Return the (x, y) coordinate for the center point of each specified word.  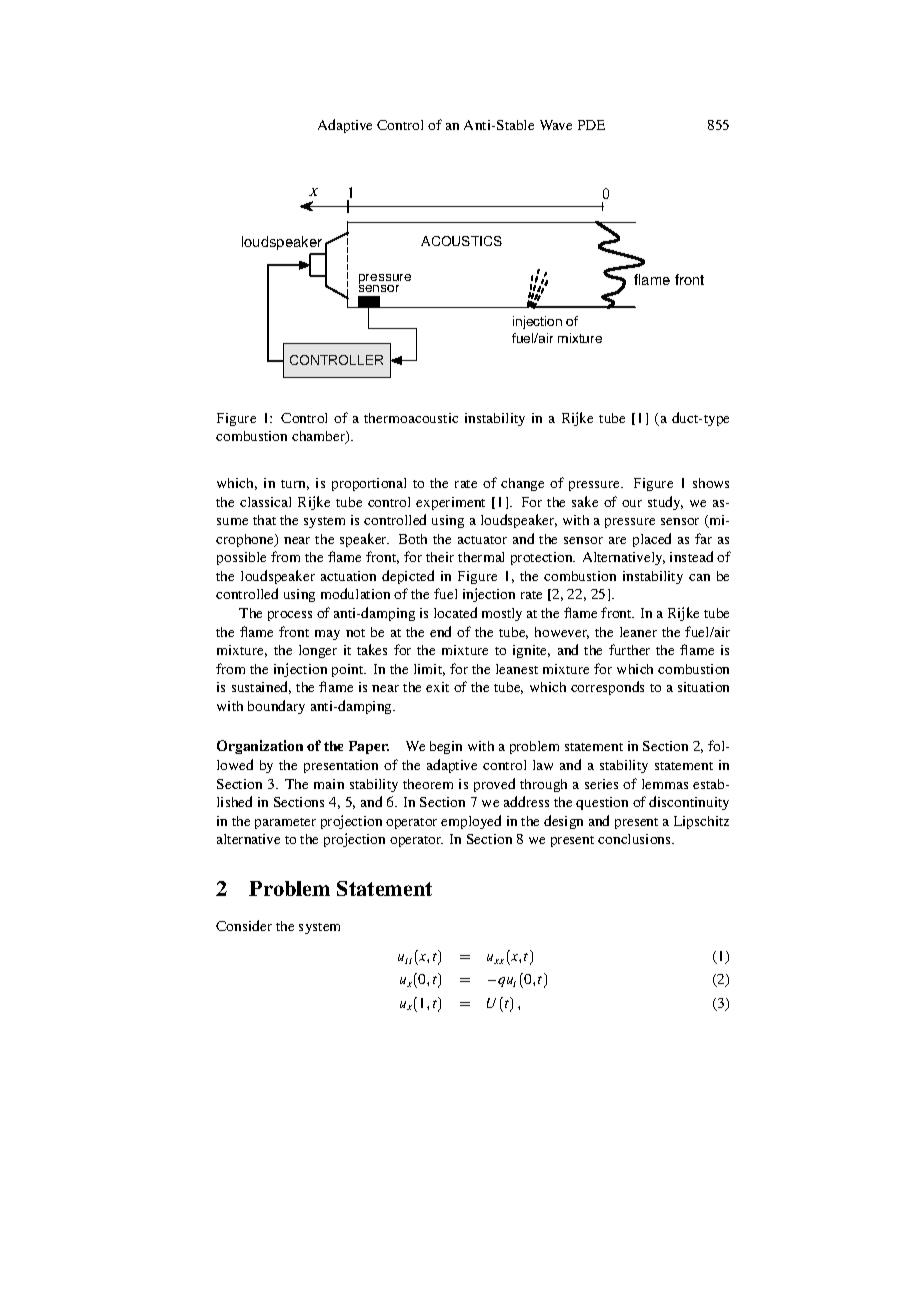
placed (652, 540)
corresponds (607, 688)
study (665, 503)
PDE (591, 125)
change (522, 484)
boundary (276, 707)
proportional (369, 484)
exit (437, 687)
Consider (244, 925)
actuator (482, 540)
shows (711, 483)
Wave (556, 125)
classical (265, 502)
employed (471, 822)
